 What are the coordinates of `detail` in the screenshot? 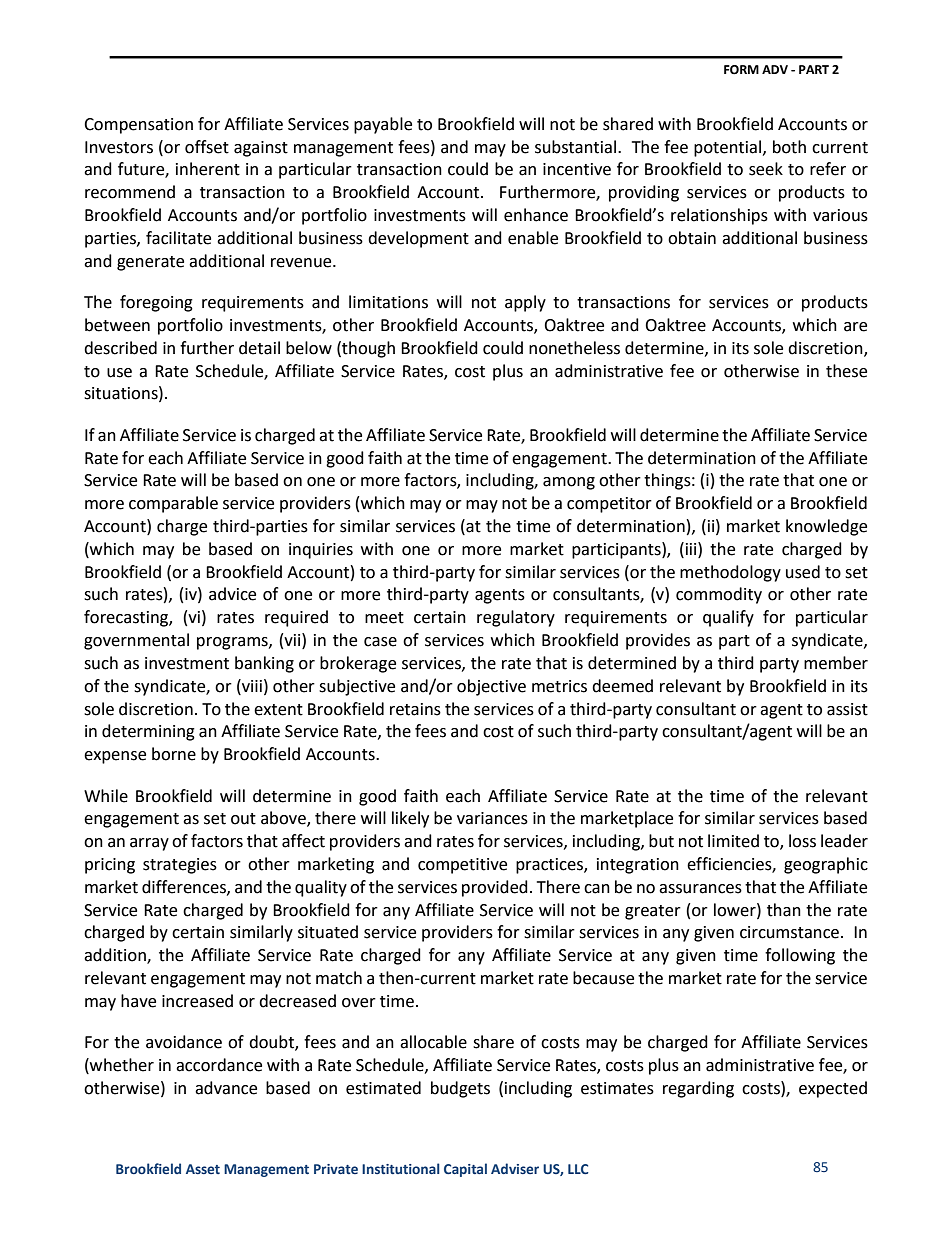 It's located at (259, 348).
